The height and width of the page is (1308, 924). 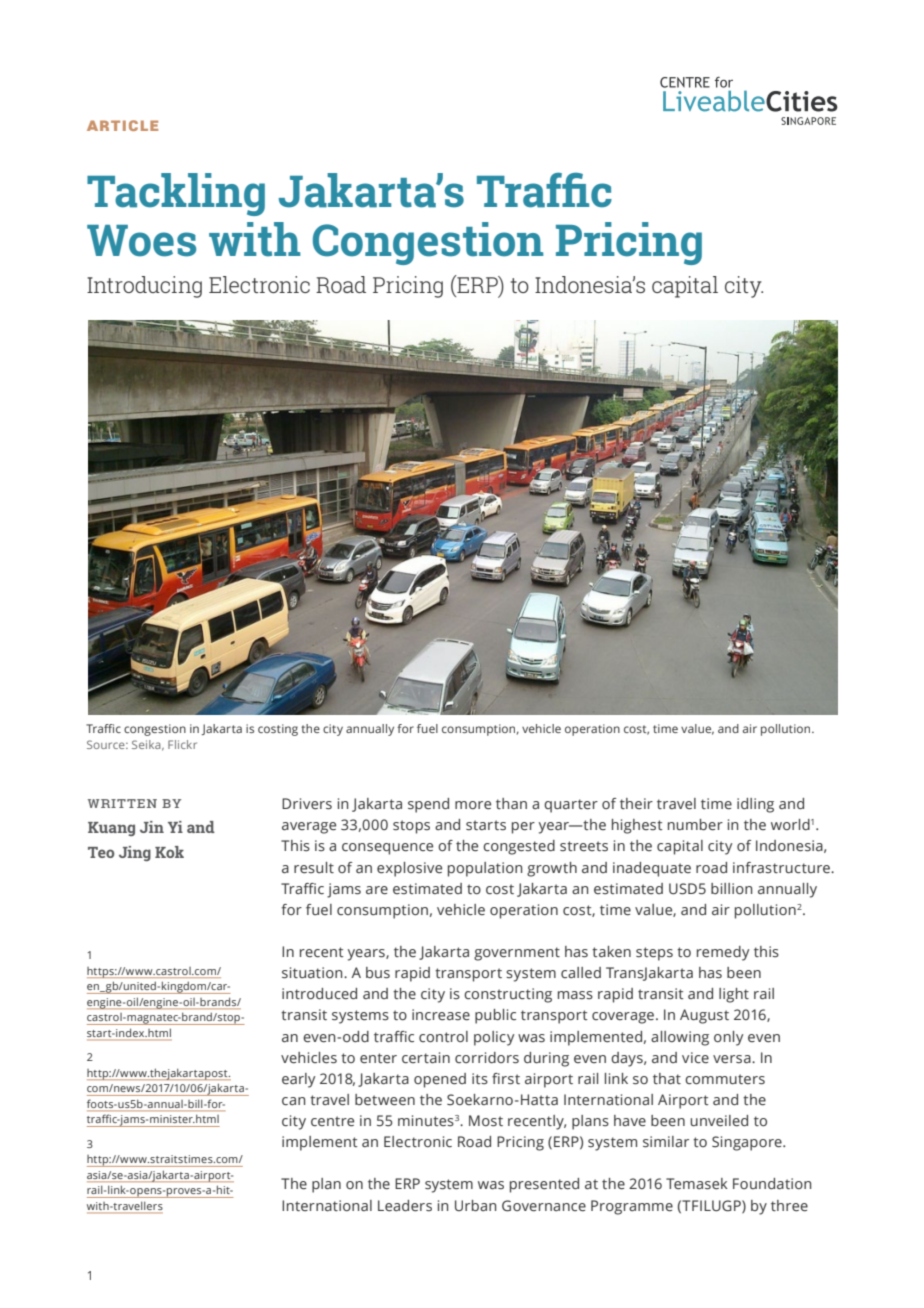 What do you see at coordinates (755, 805) in the page?
I see `idling` at bounding box center [755, 805].
